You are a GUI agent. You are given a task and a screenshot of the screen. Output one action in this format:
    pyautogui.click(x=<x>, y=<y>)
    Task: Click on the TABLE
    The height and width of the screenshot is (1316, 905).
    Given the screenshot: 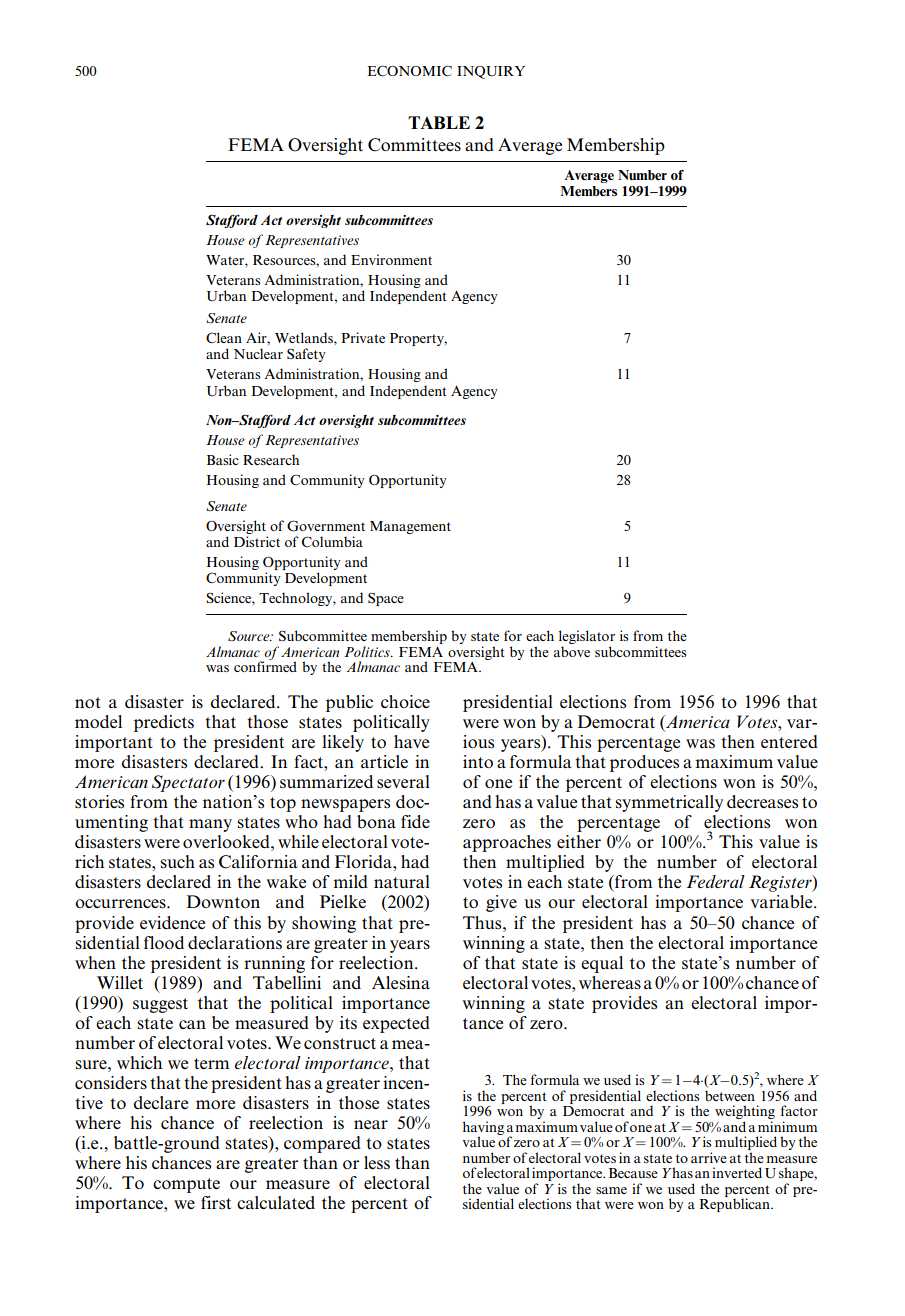 What is the action you would take?
    pyautogui.click(x=439, y=122)
